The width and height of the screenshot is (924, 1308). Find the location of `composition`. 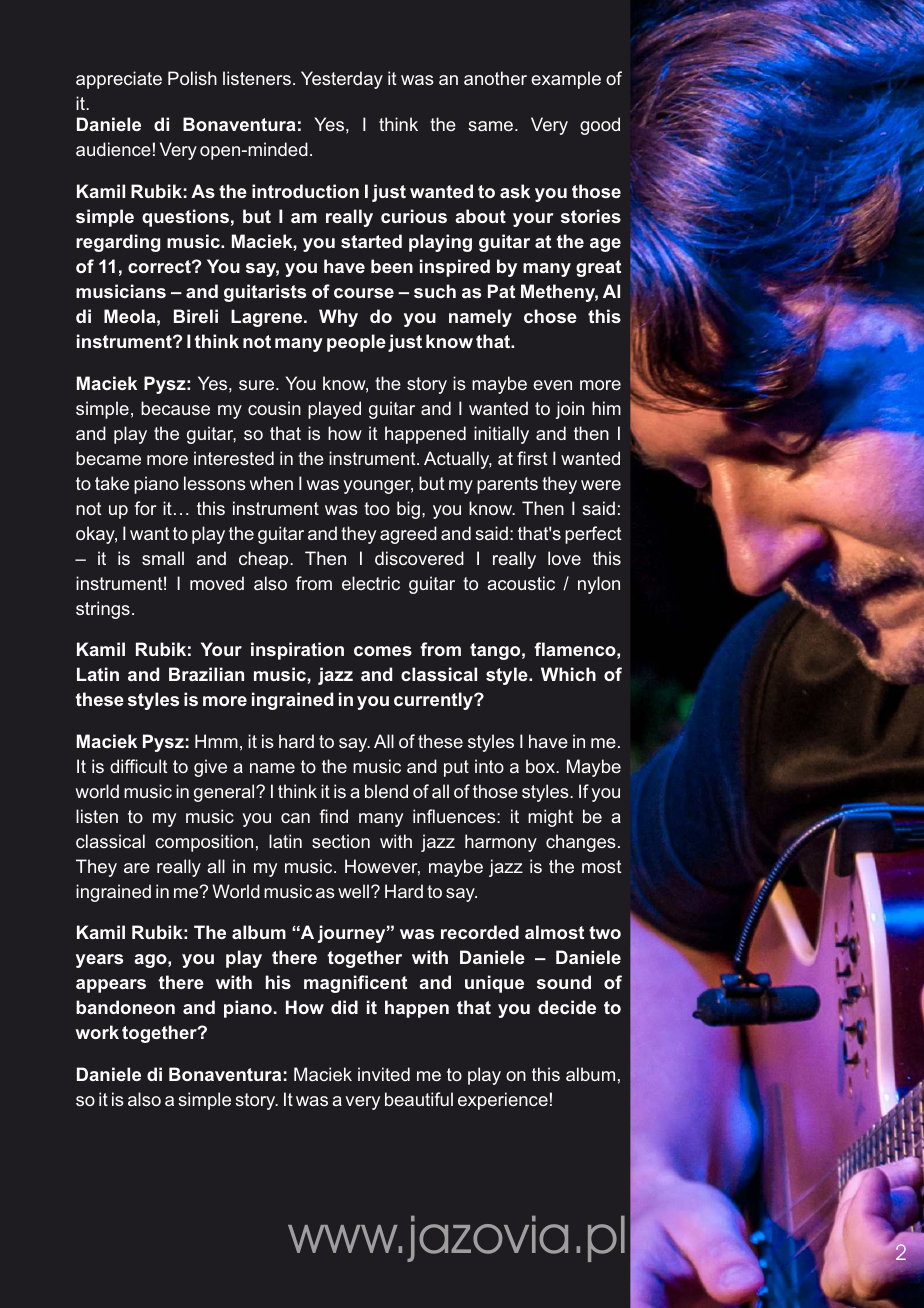

composition is located at coordinates (204, 843).
